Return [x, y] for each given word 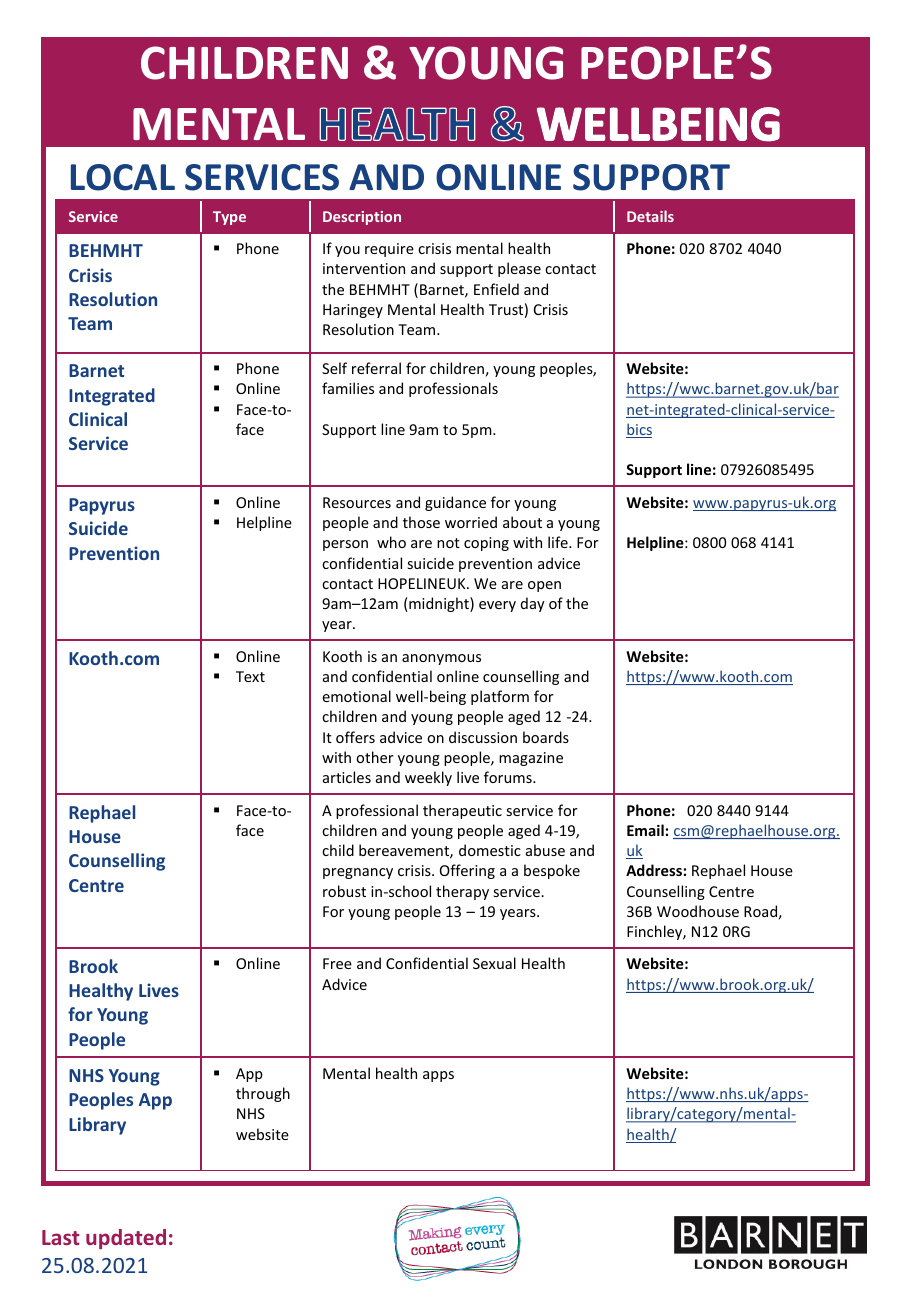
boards [546, 737]
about [522, 522]
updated [126, 1239]
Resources [357, 502]
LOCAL [123, 177]
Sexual [494, 963]
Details [650, 216]
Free [337, 963]
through [263, 1094]
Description [362, 218]
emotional [356, 696]
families [348, 388]
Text [250, 676]
